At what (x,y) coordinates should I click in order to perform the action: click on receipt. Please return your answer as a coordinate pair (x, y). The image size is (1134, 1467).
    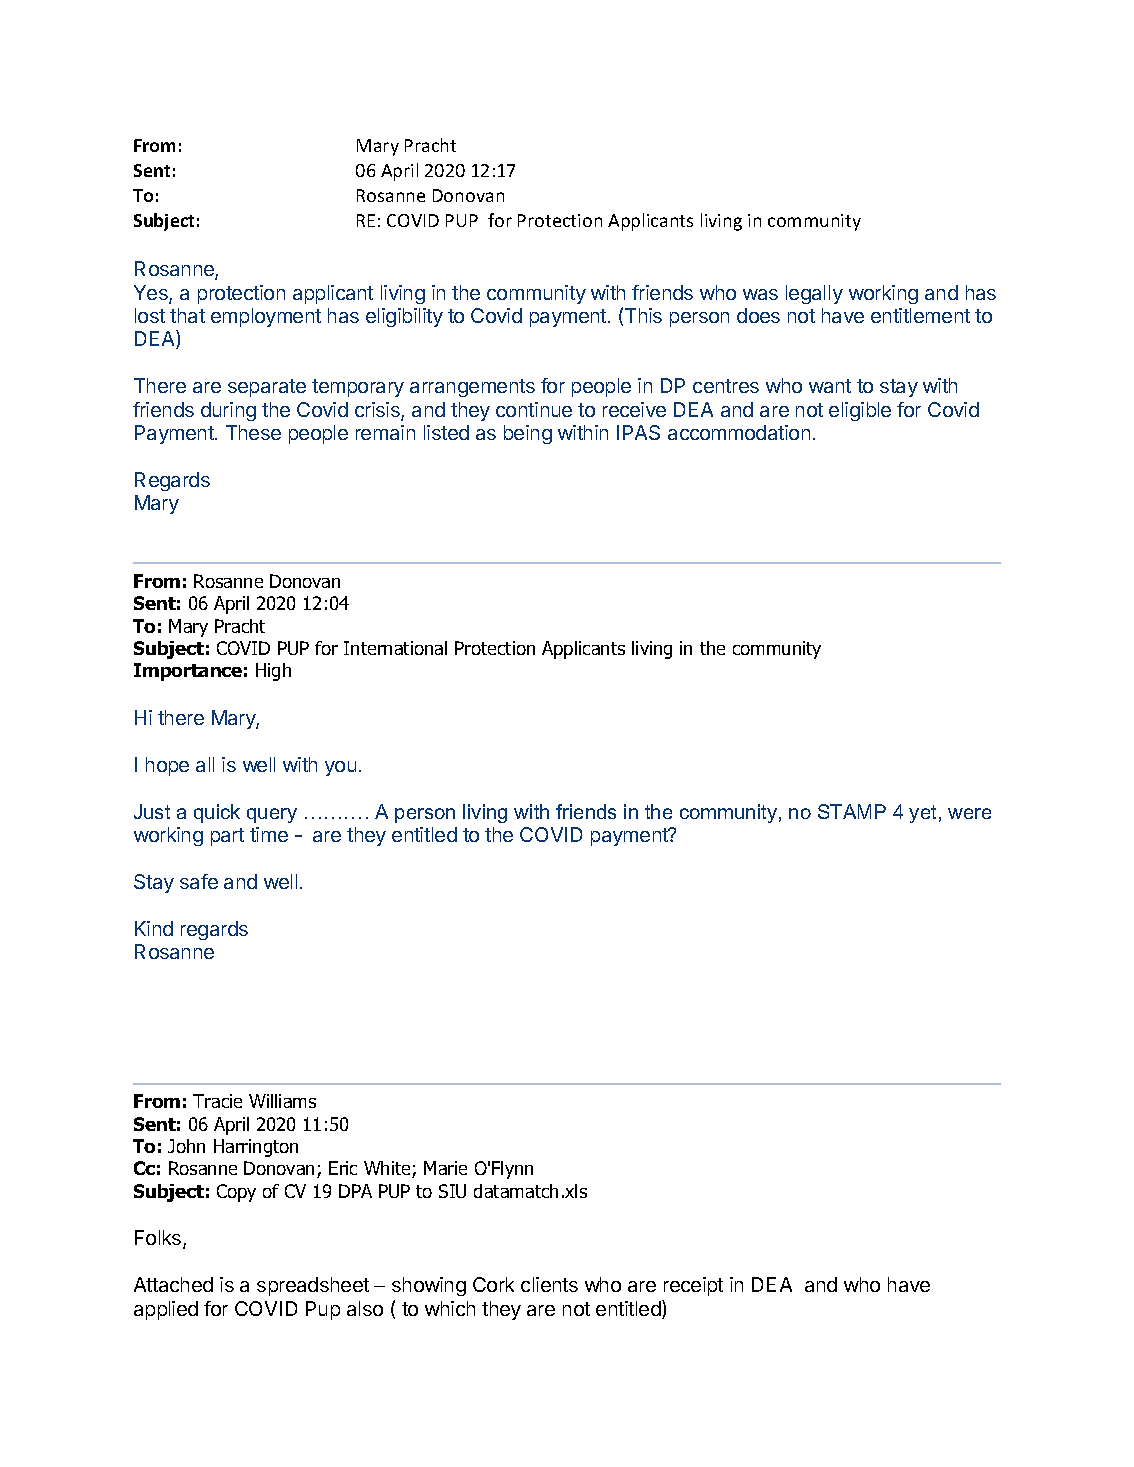
    Looking at the image, I should click on (693, 1286).
